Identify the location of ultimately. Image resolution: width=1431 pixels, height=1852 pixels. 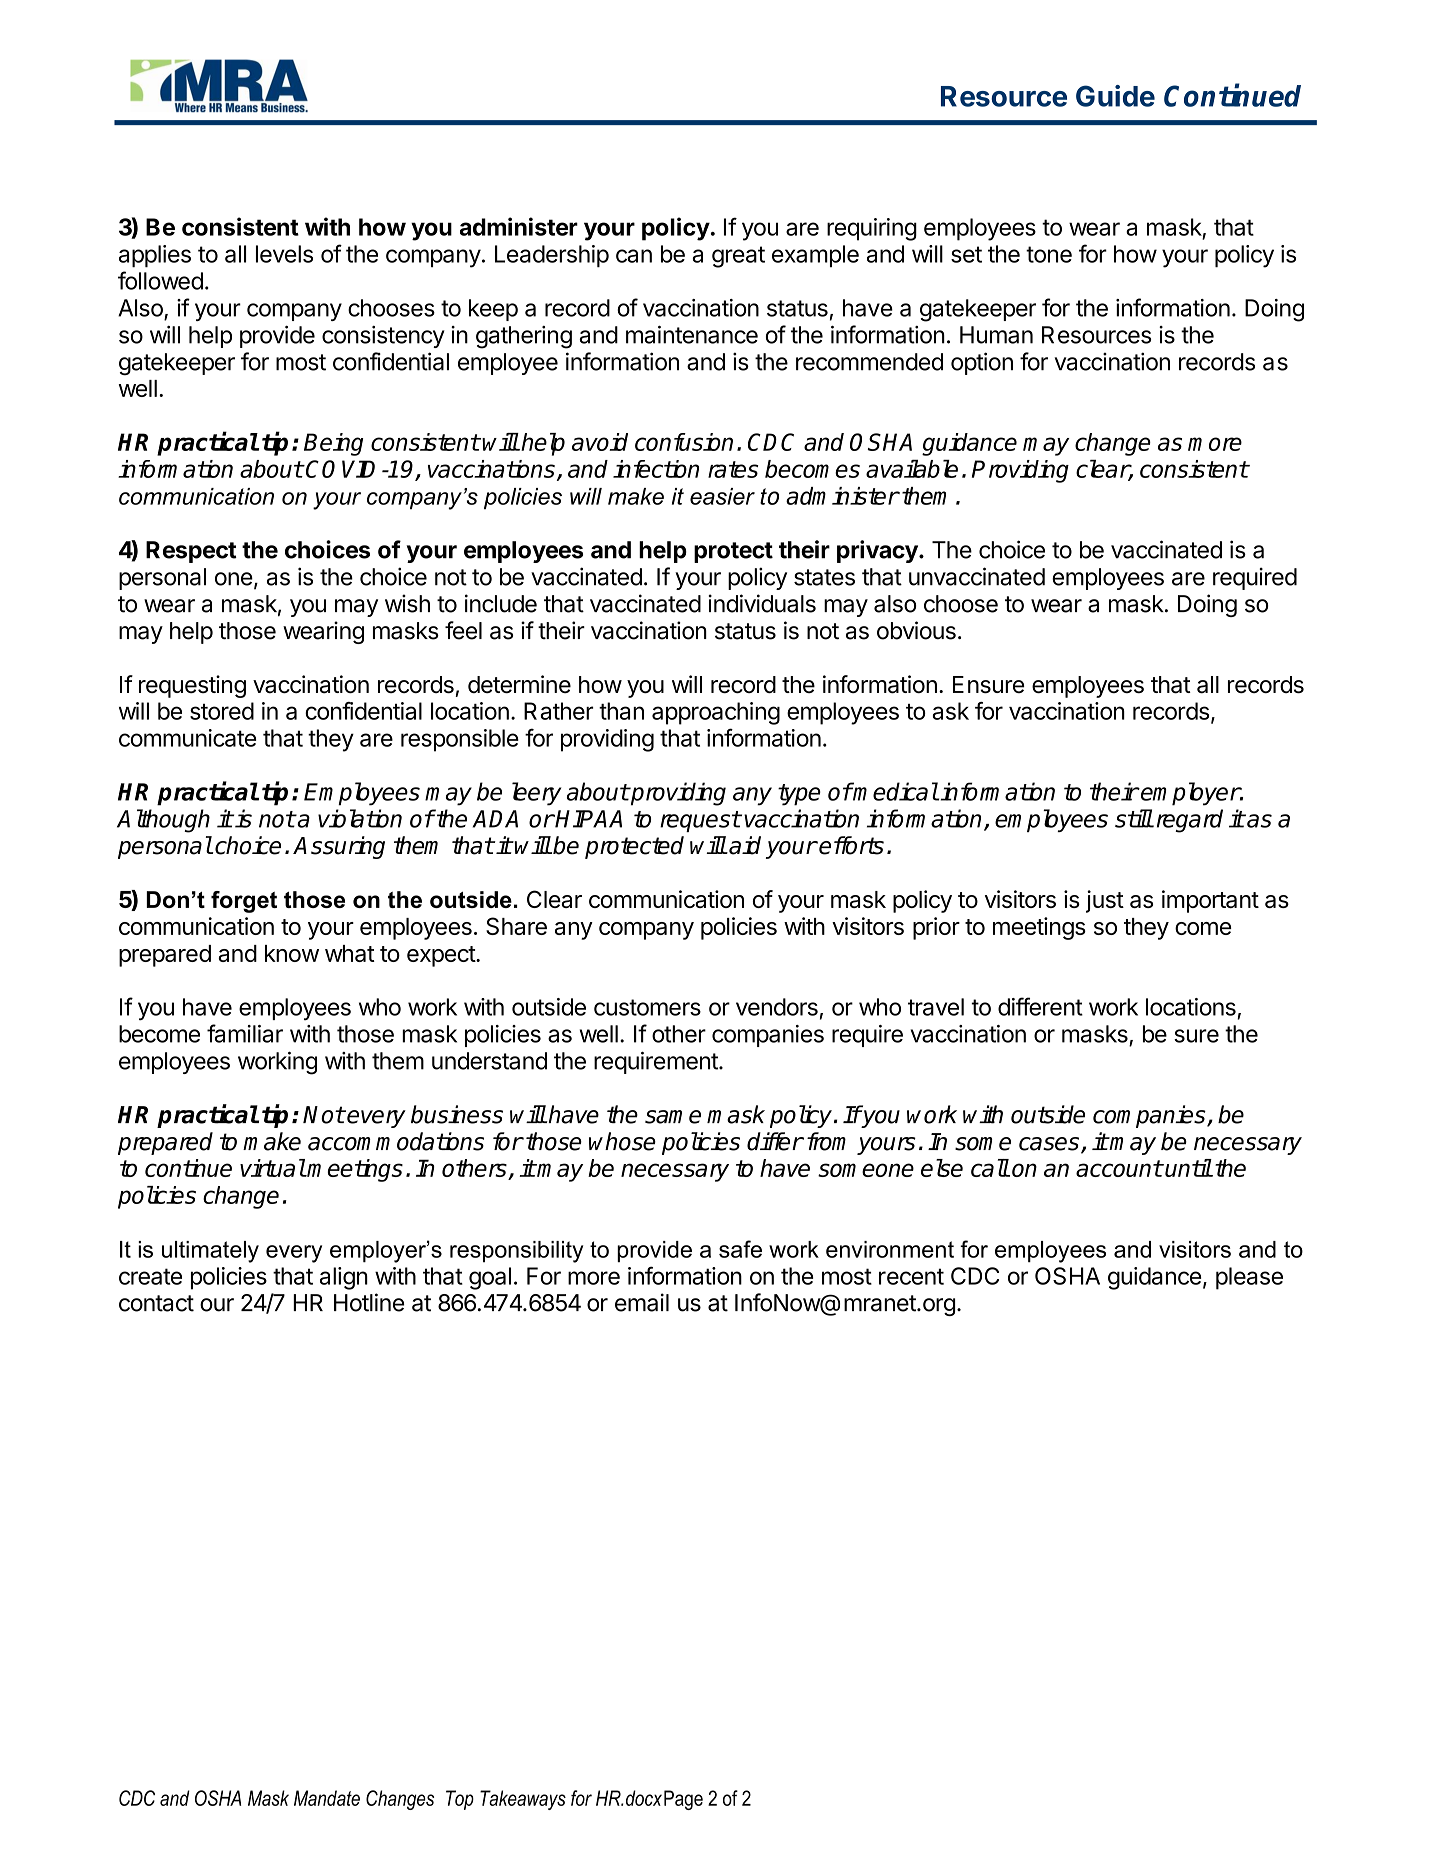
(210, 1252).
